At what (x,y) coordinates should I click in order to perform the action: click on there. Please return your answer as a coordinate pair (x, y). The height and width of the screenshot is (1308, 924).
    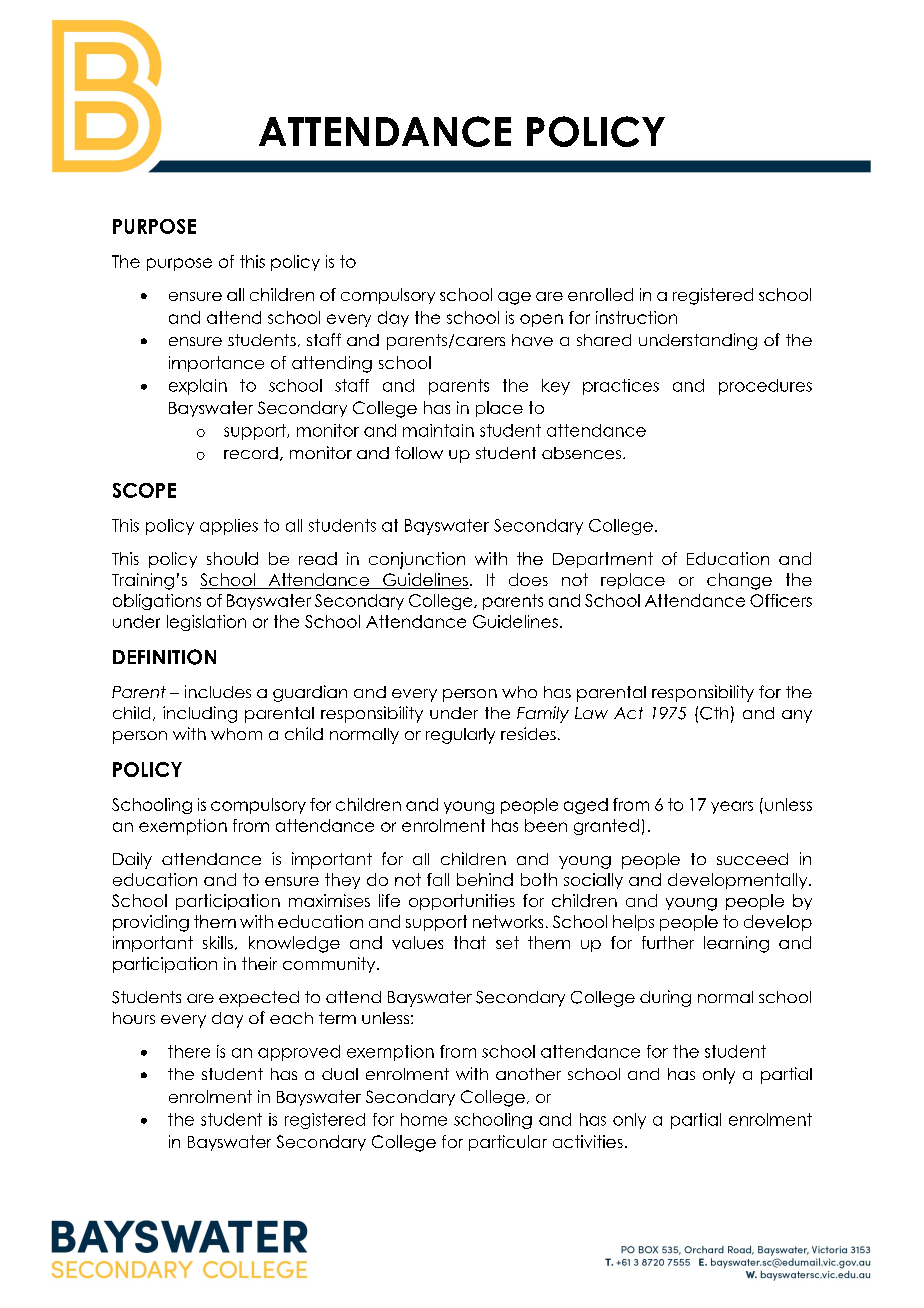
    Looking at the image, I should click on (189, 1051).
